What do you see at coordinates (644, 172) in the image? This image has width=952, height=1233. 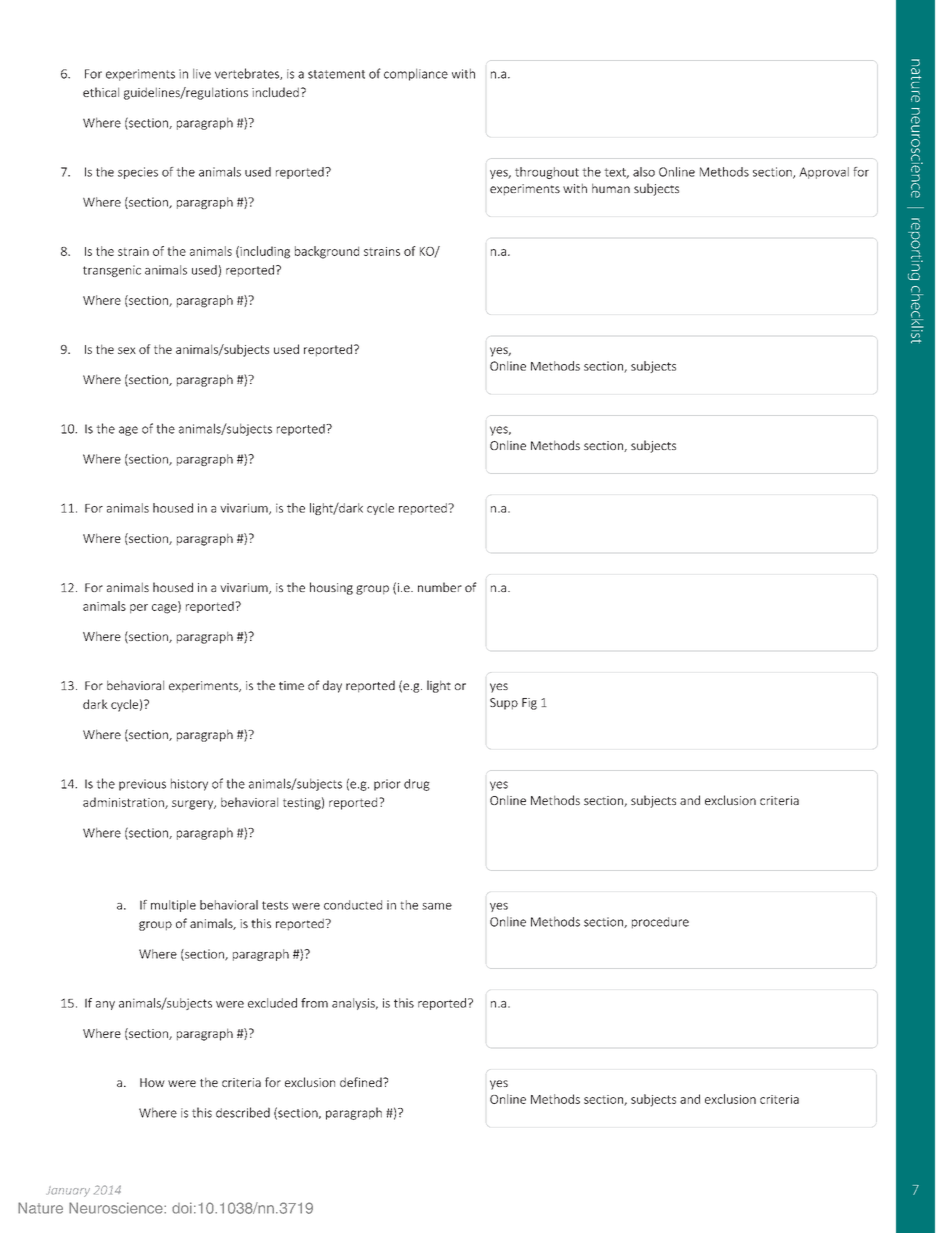 I see `also` at bounding box center [644, 172].
